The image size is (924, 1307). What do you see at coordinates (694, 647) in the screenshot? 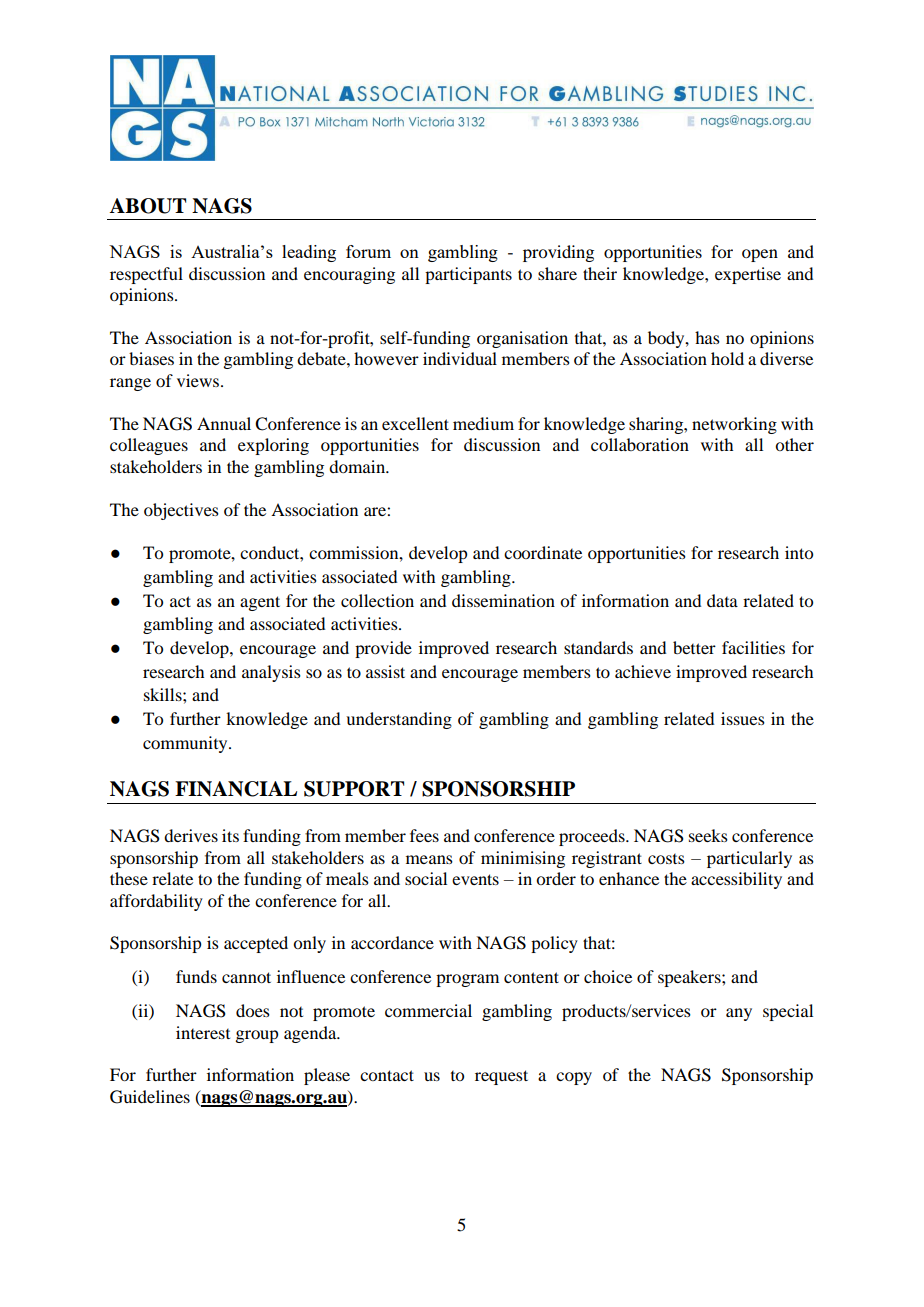
I see `better` at bounding box center [694, 647].
